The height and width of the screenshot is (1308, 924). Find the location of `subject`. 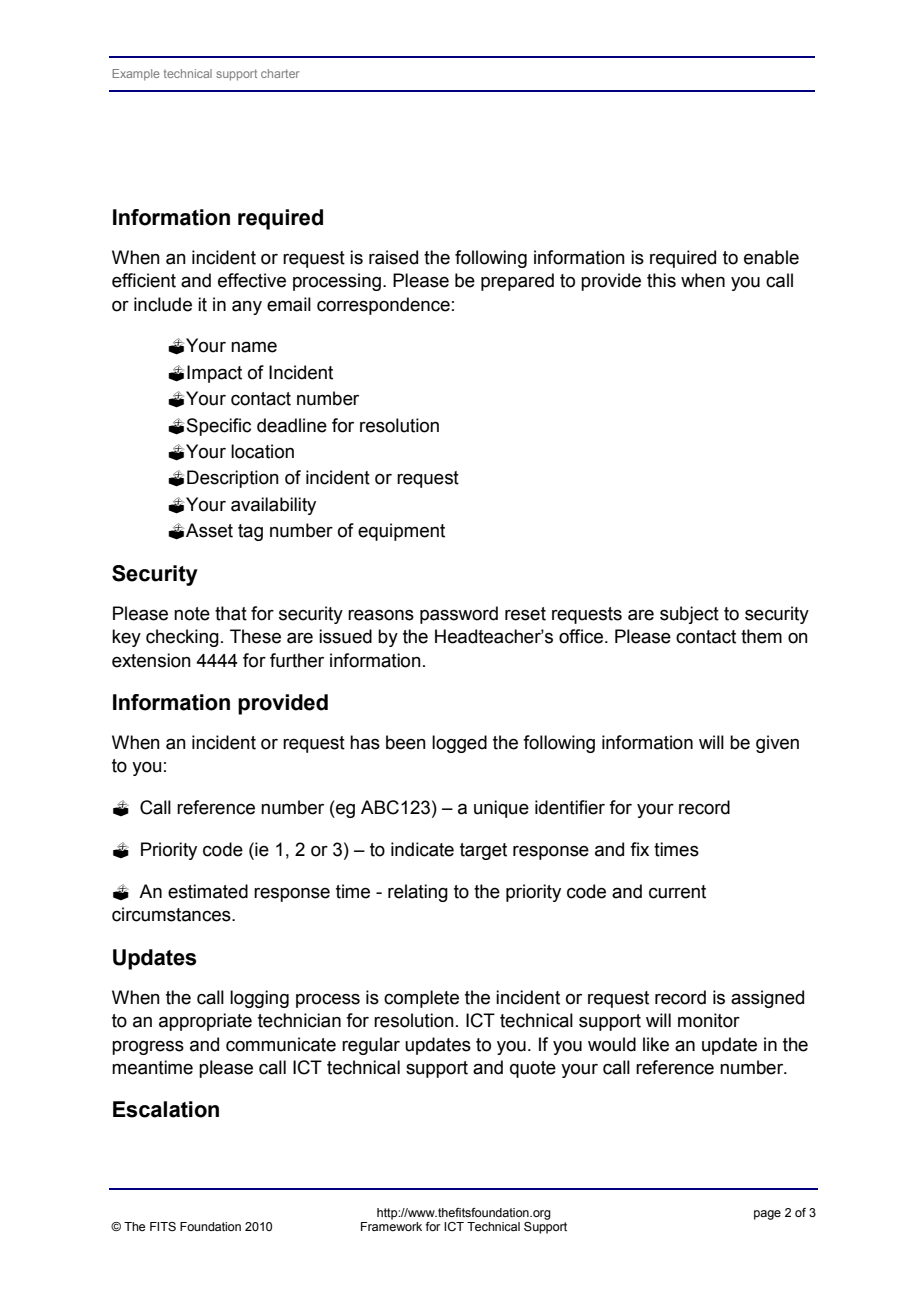

subject is located at coordinates (689, 615).
